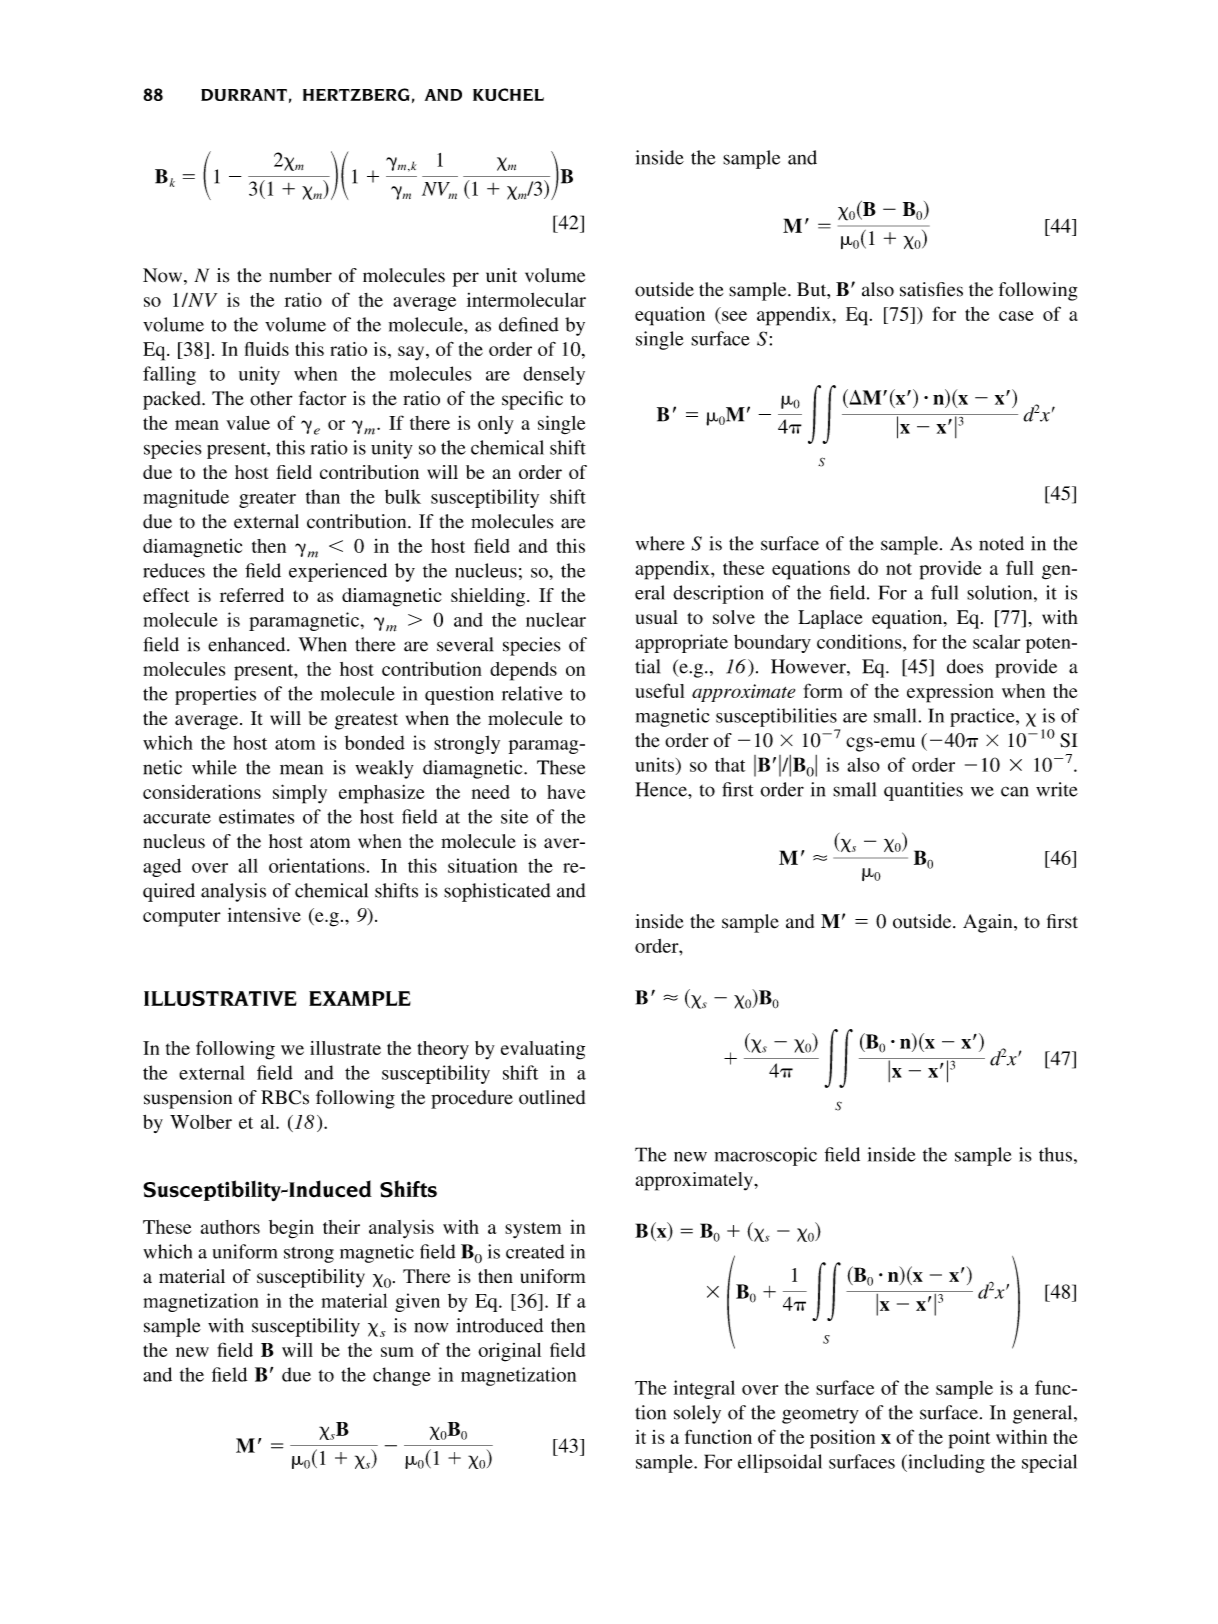 Image resolution: width=1218 pixels, height=1624 pixels. Describe the element at coordinates (552, 1097) in the screenshot. I see `outlined` at that location.
